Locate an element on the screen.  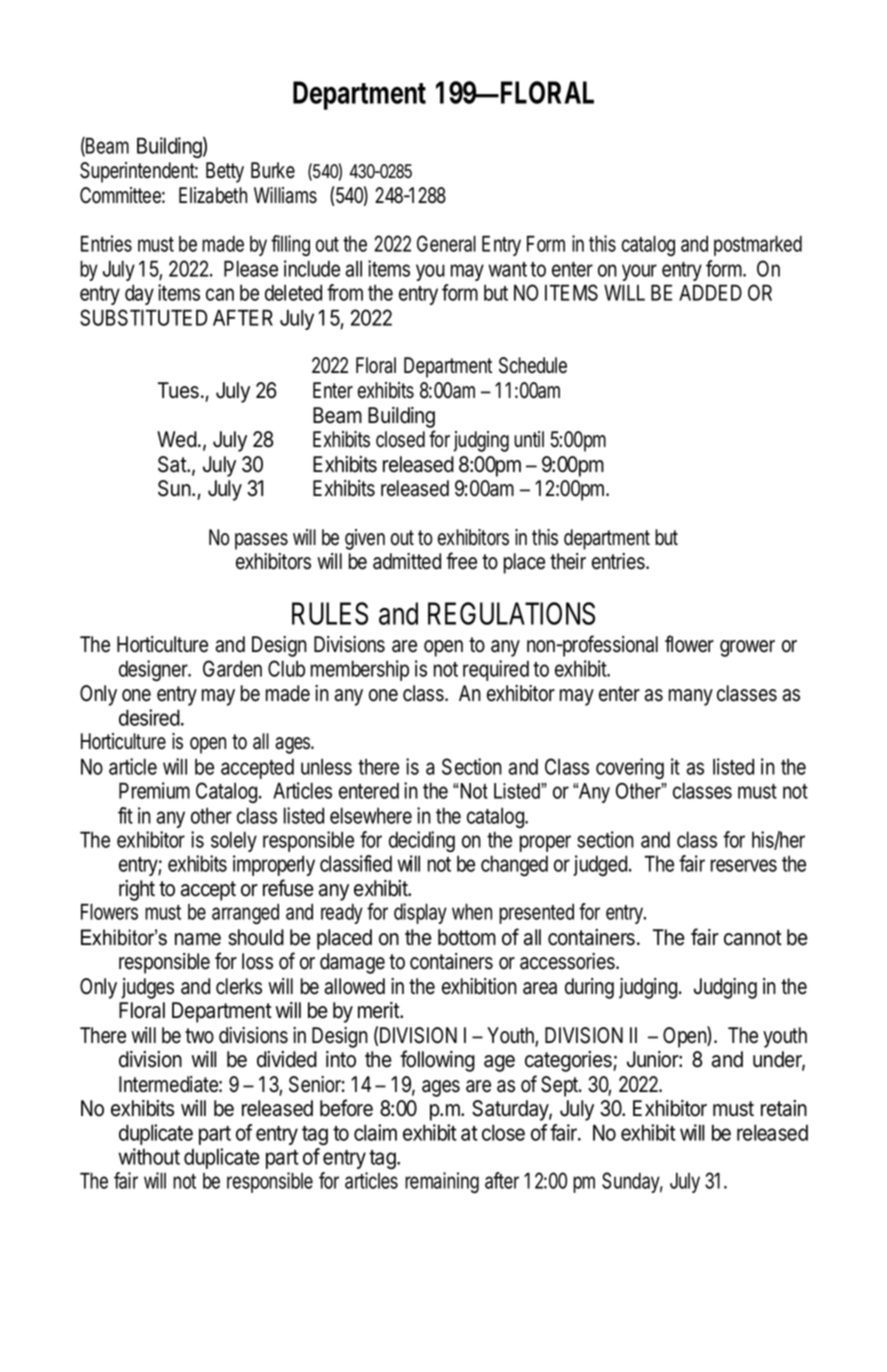
General is located at coordinates (446, 243).
